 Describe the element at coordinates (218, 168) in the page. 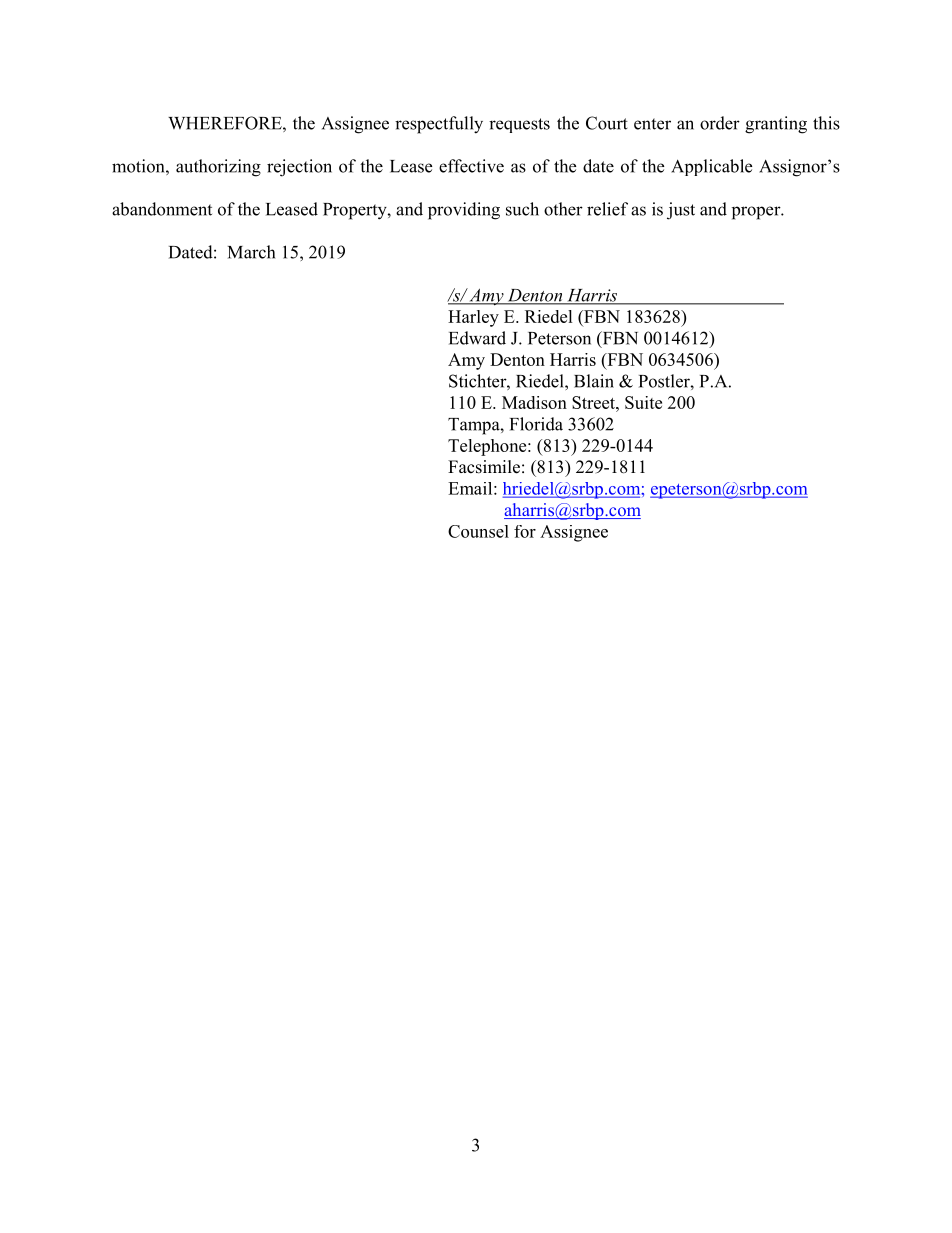

I see `authorizing` at that location.
